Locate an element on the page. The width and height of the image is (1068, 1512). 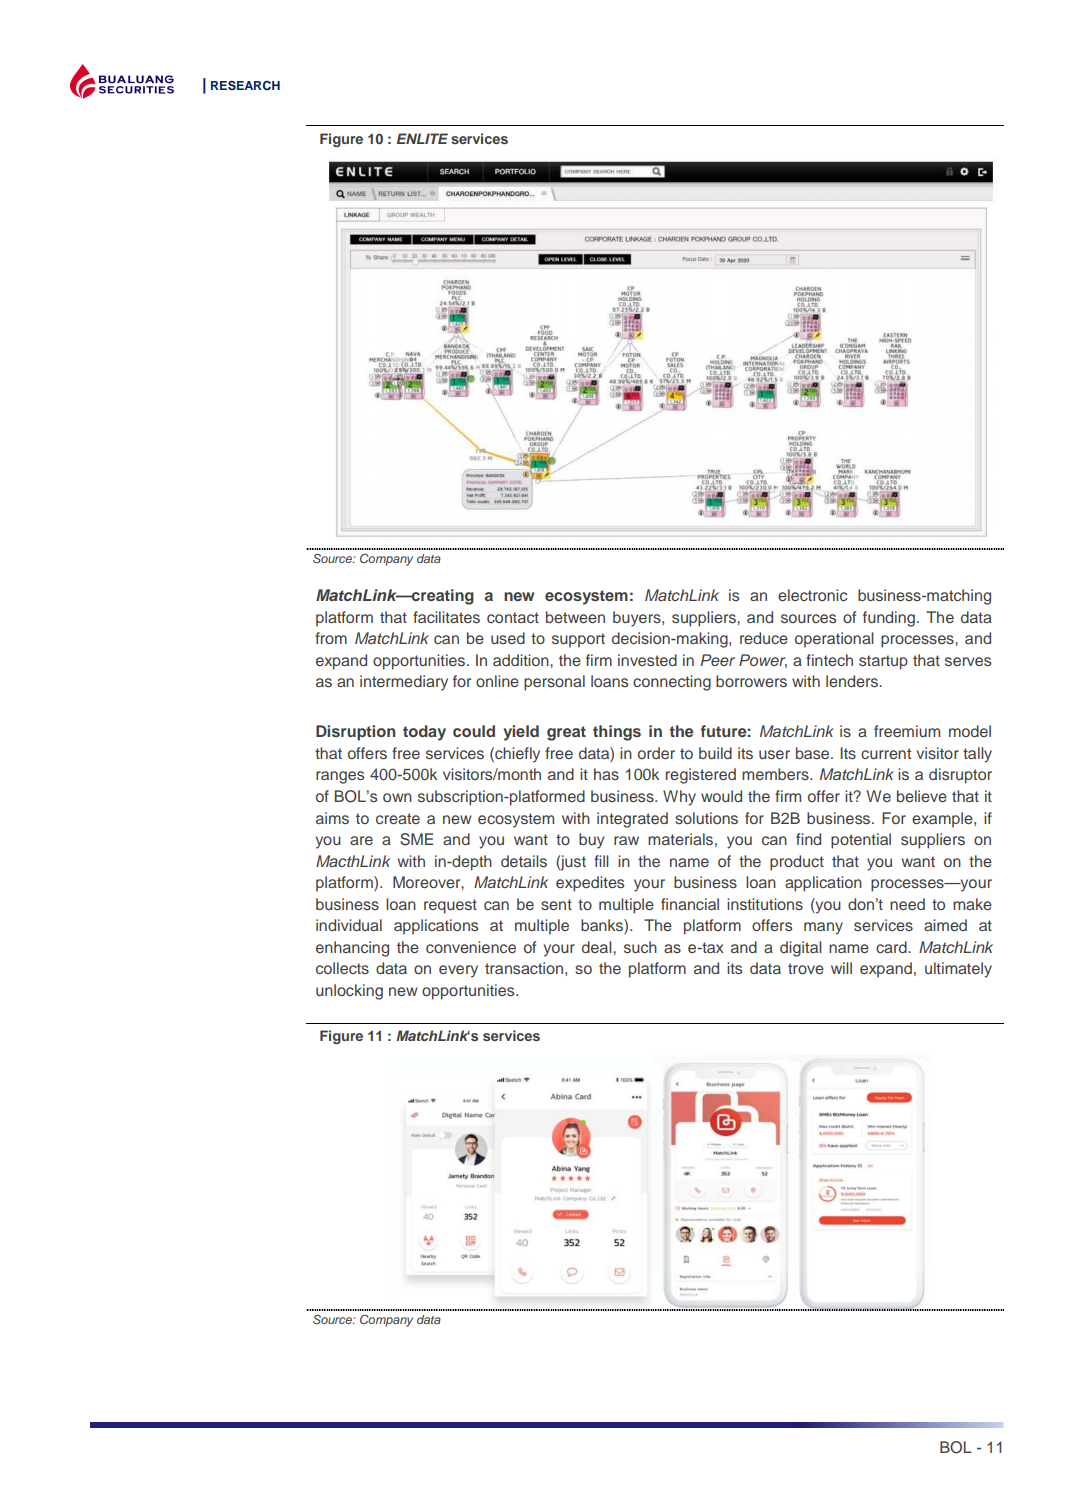
electronic is located at coordinates (812, 595).
